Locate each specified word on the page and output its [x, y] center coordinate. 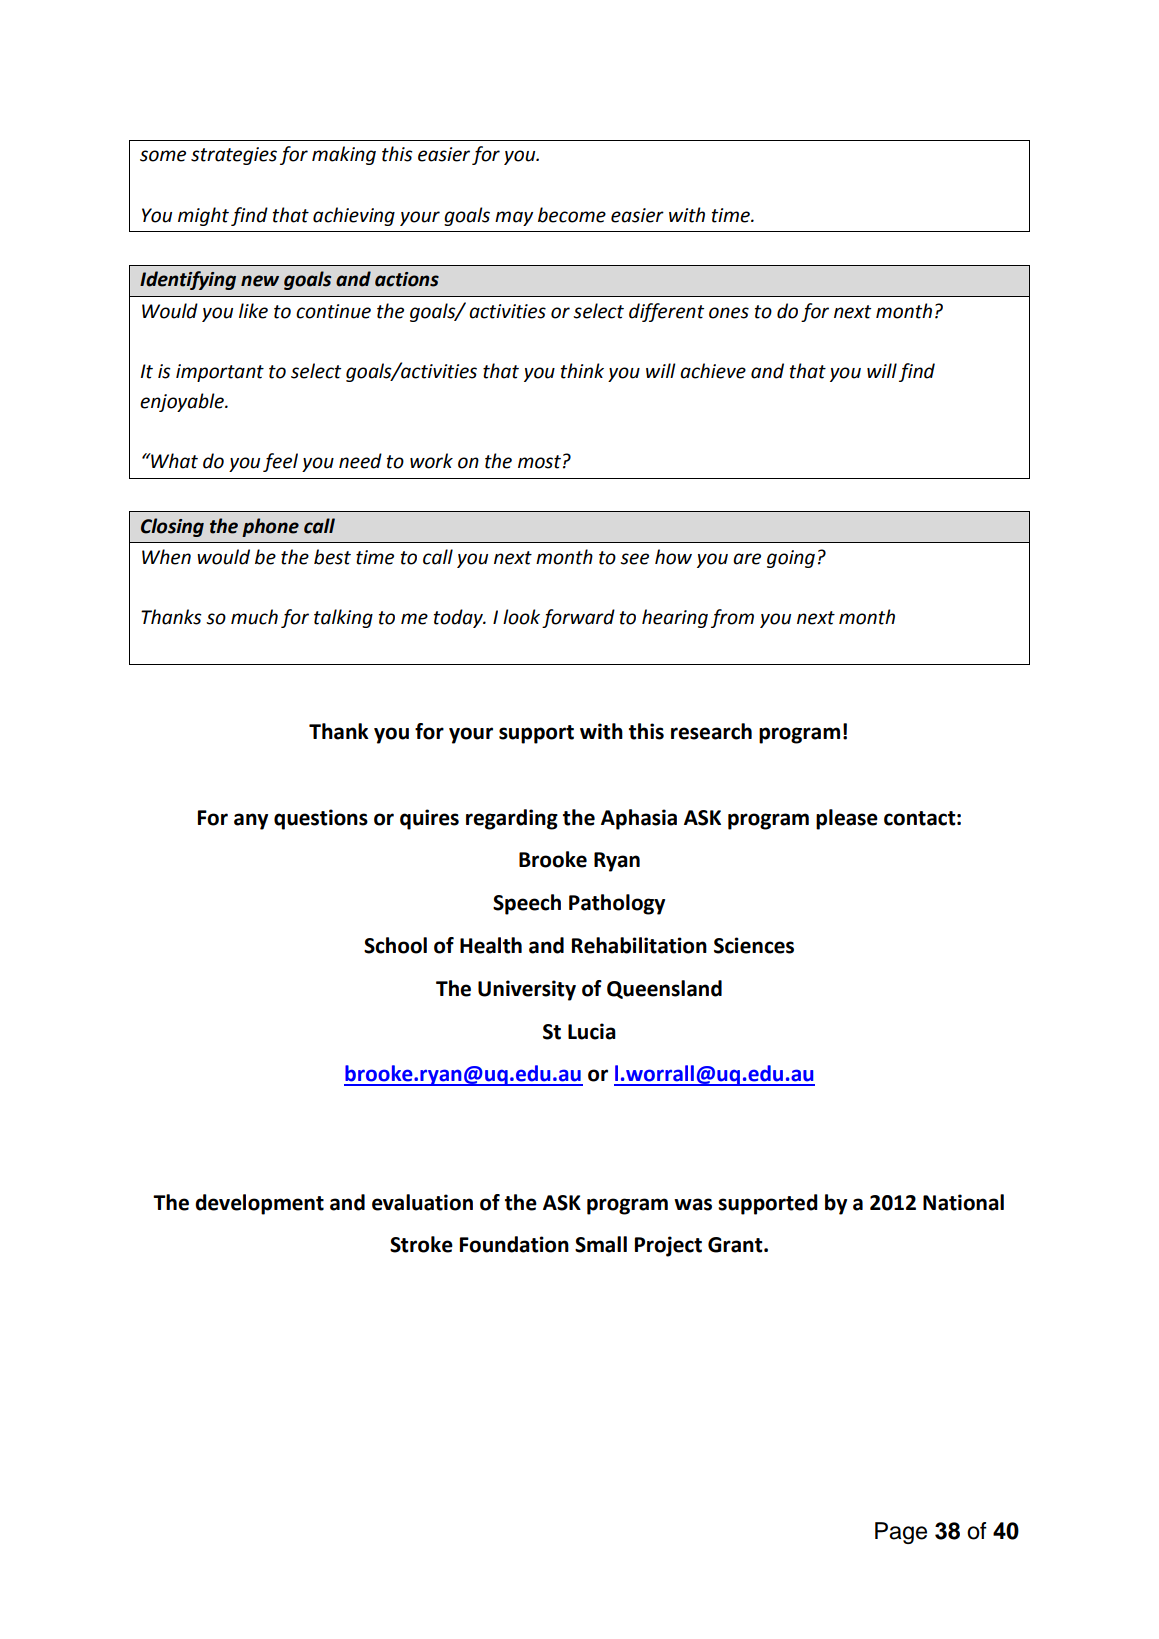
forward [578, 618]
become [572, 215]
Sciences [754, 945]
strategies [234, 156]
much [254, 617]
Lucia [592, 1031]
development [259, 1204]
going [791, 559]
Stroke [421, 1244]
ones [729, 313]
